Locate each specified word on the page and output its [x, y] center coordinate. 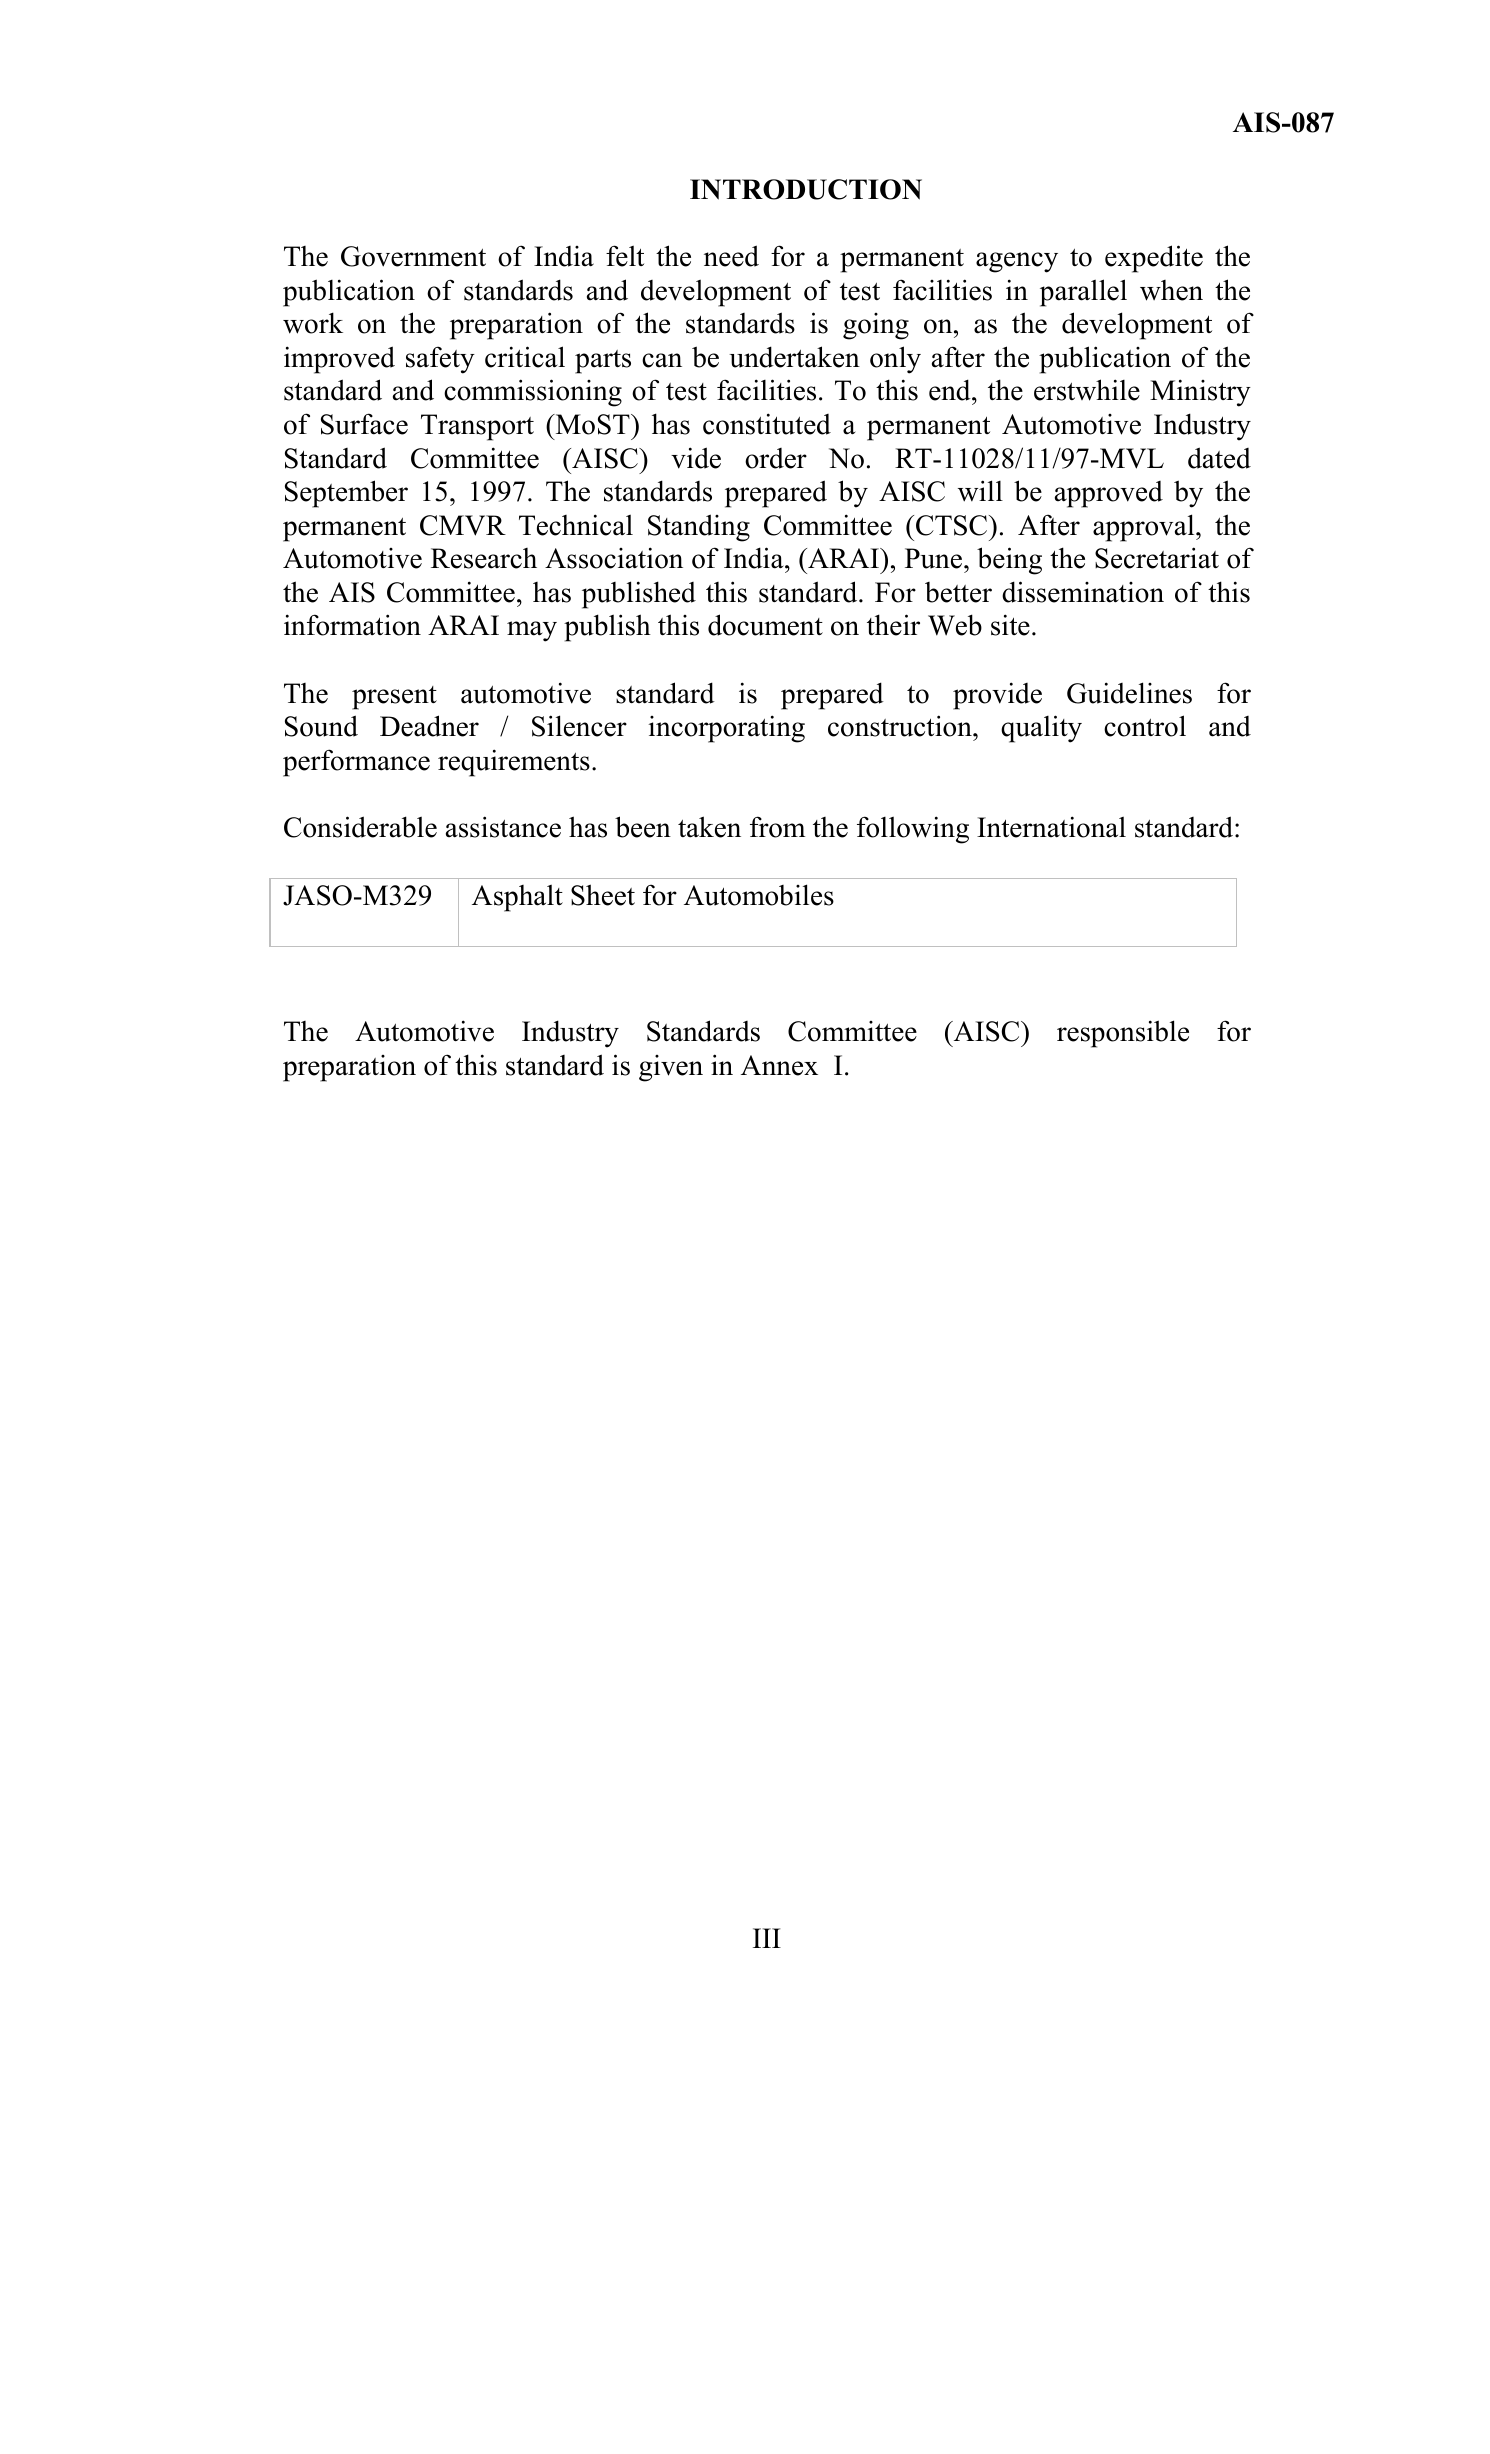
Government [413, 256]
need [731, 256]
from [777, 827]
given [671, 1068]
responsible [1123, 1034]
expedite [1154, 259]
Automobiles [759, 895]
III [767, 1938]
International [1051, 827]
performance [356, 763]
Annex [779, 1065]
